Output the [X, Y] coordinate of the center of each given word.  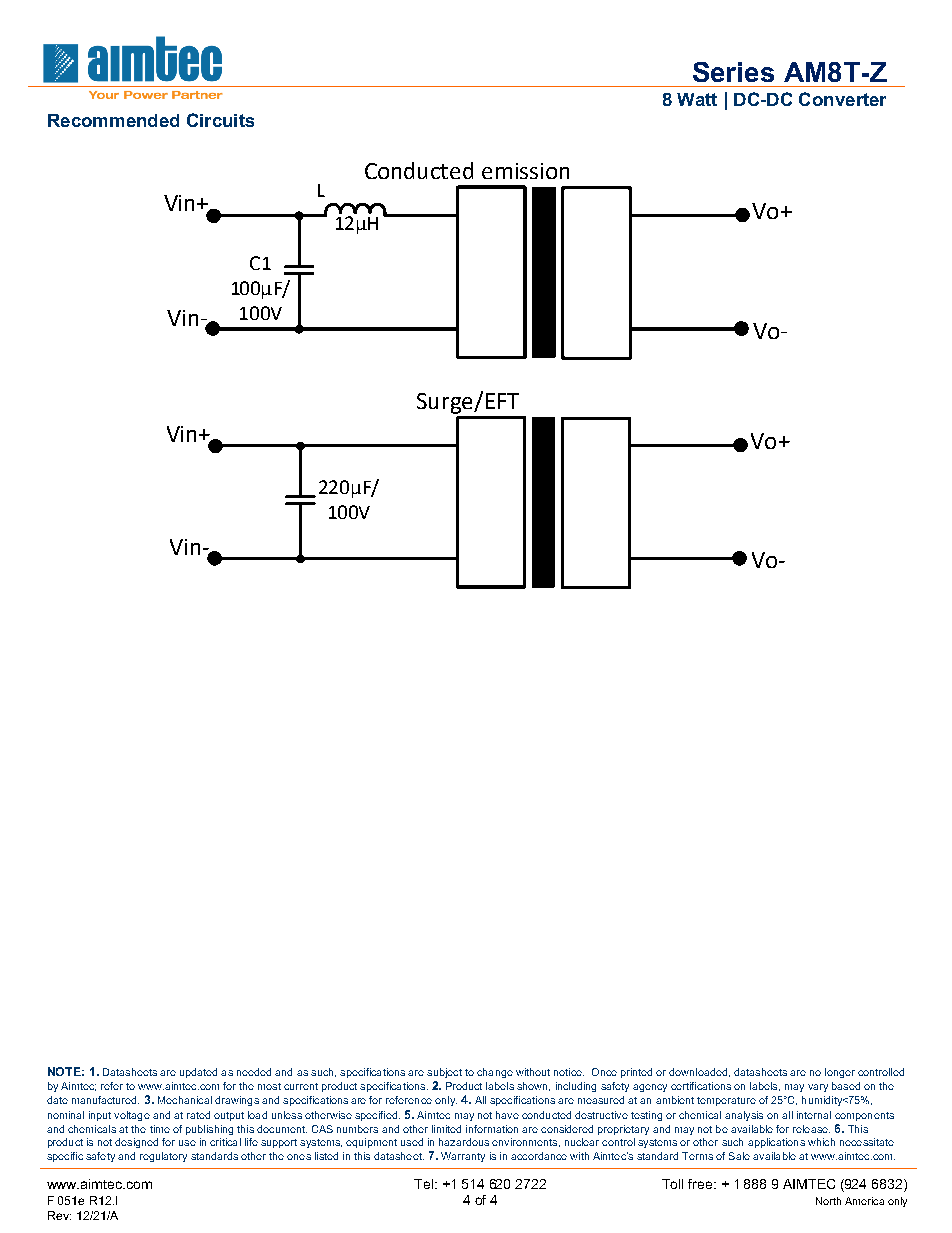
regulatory [163, 1157]
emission [525, 171]
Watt [697, 99]
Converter [842, 99]
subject [444, 1073]
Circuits [220, 120]
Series [733, 72]
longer [840, 1073]
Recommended [113, 120]
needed [254, 1072]
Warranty [463, 1157]
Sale [739, 1156]
